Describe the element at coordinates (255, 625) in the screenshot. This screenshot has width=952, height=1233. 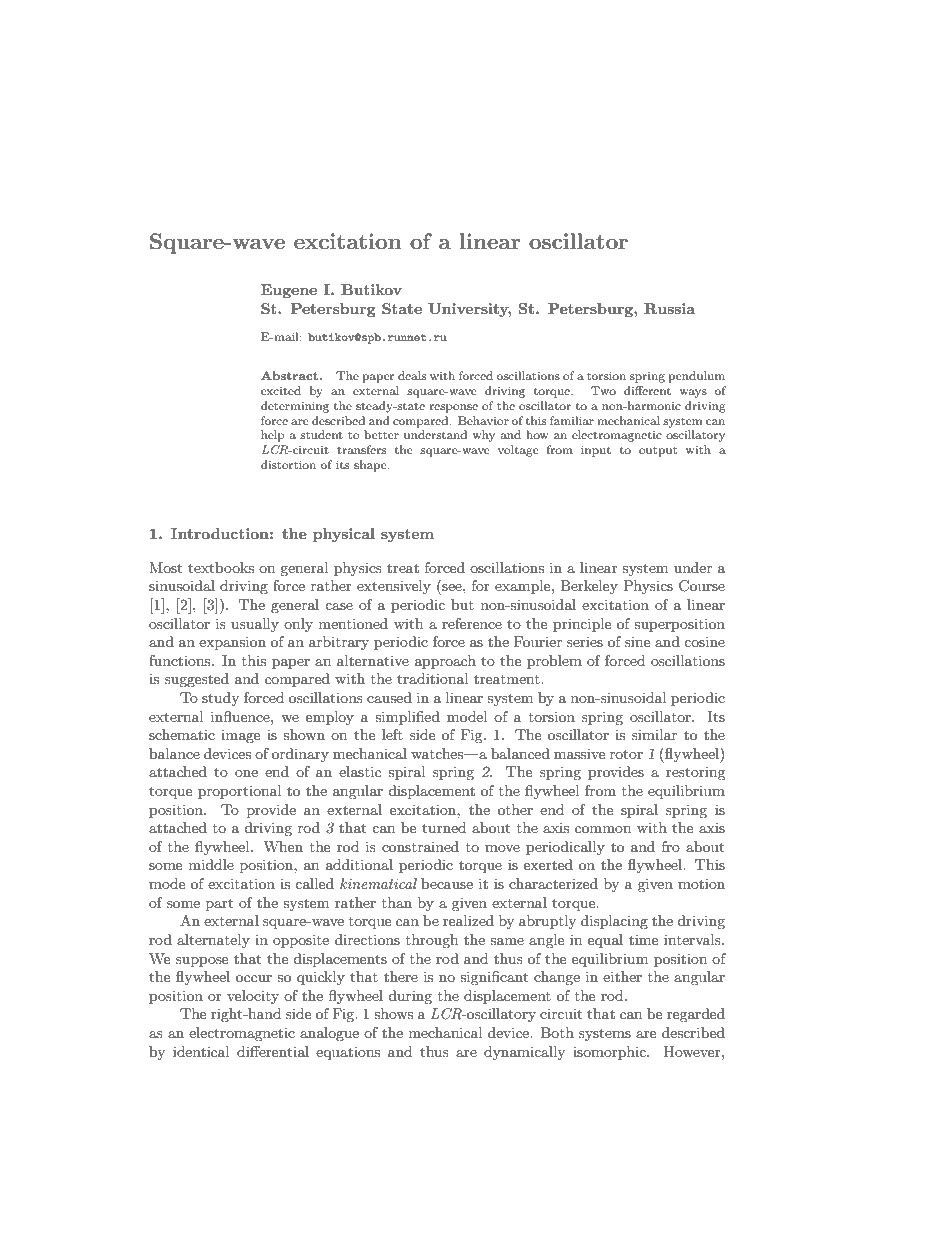
I see `usually` at that location.
